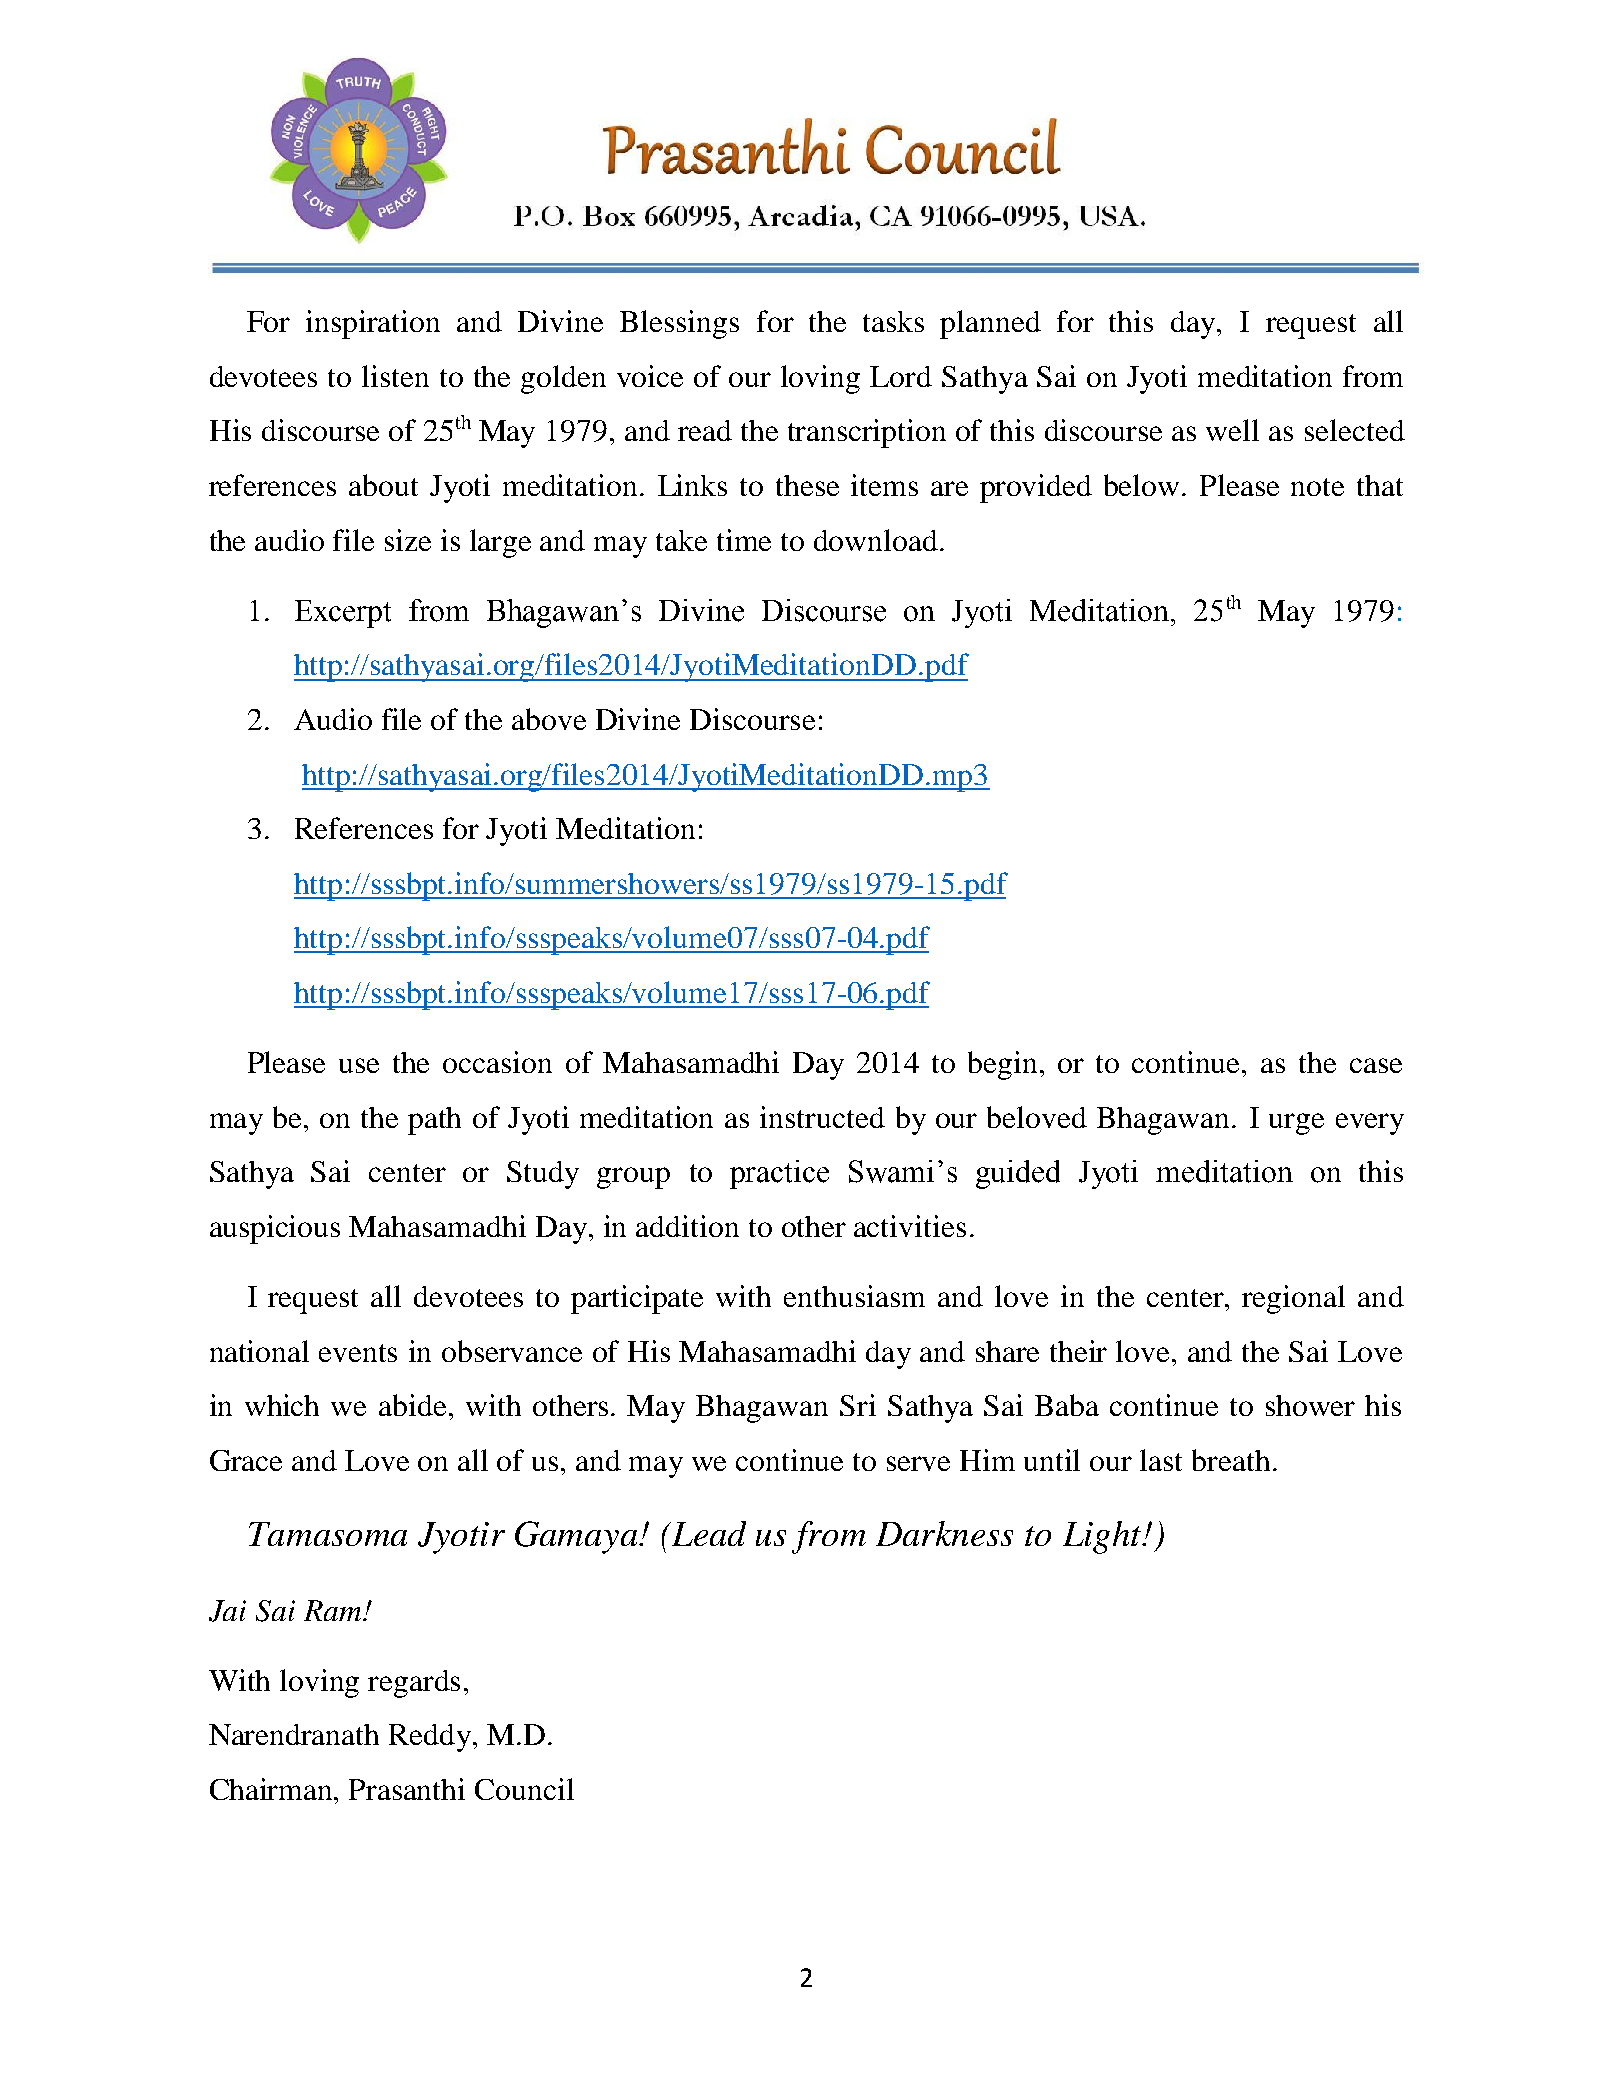  I want to click on Reddy, so click(430, 1738).
